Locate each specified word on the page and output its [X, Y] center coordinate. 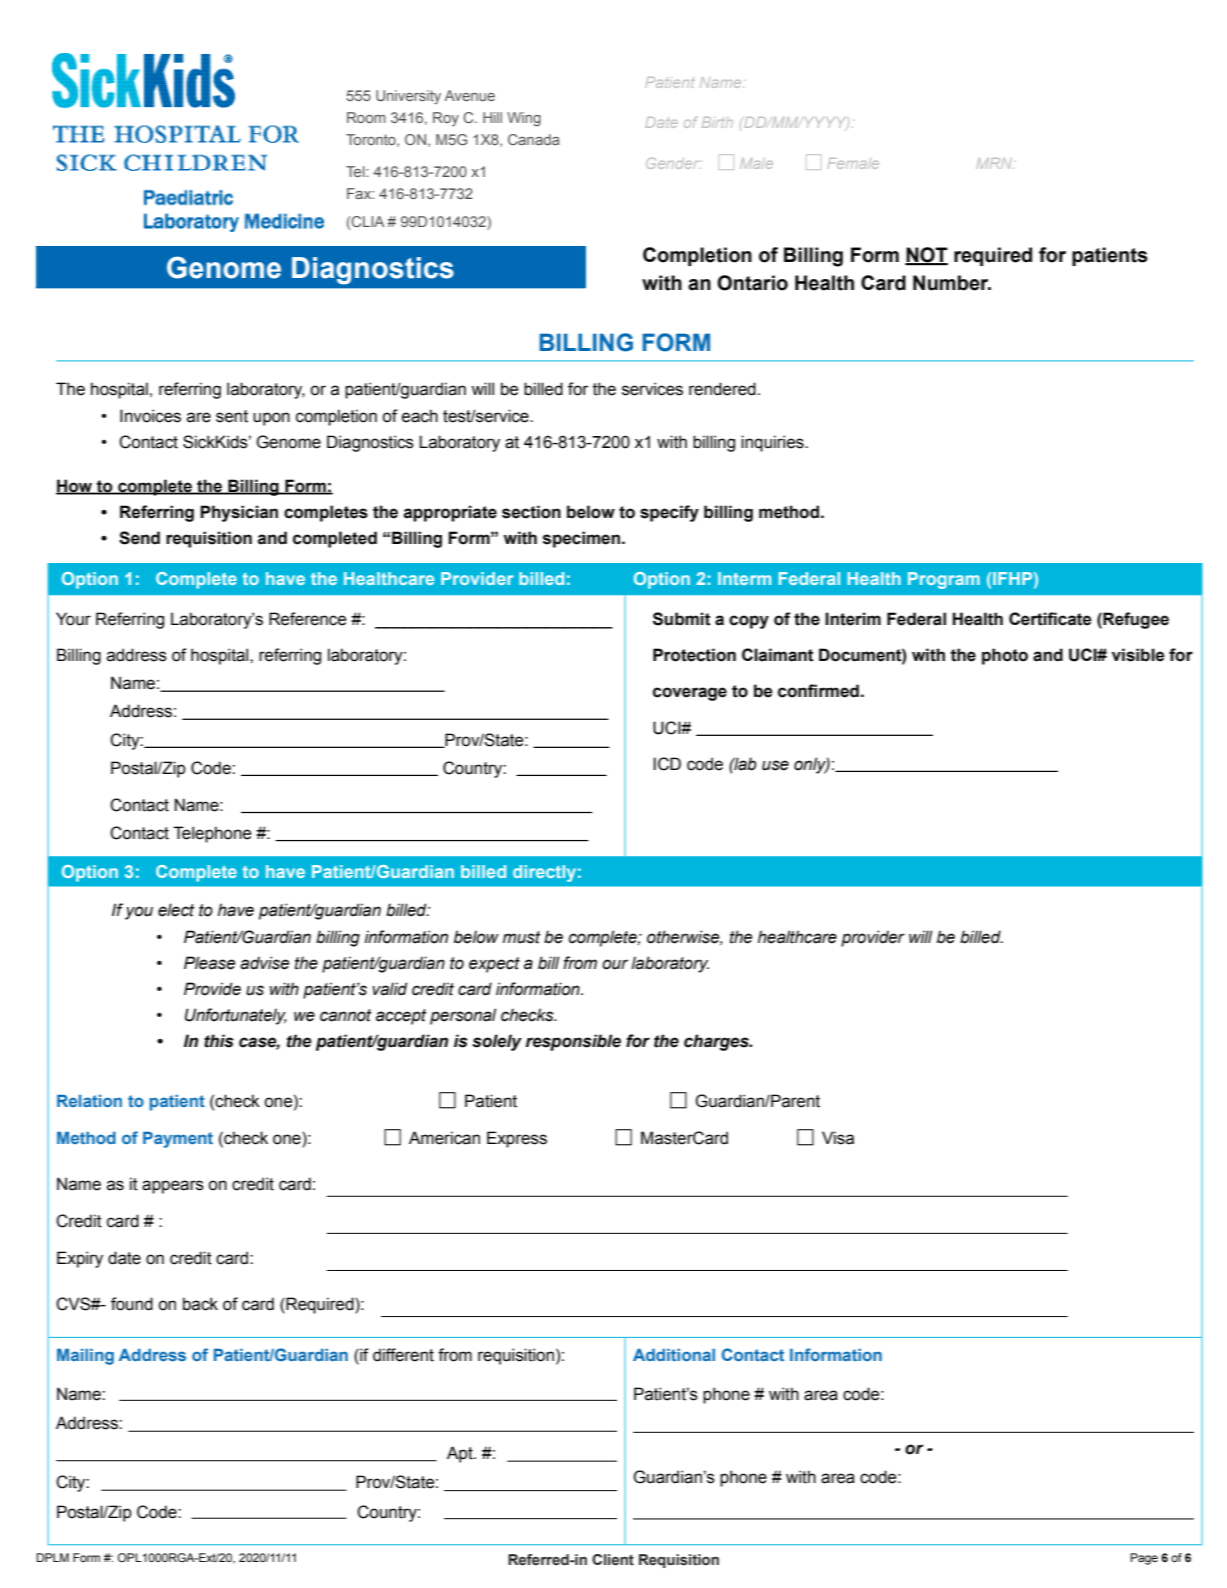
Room [366, 117]
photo [1005, 656]
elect [176, 910]
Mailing [85, 1357]
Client [613, 1560]
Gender [674, 163]
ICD [667, 764]
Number [952, 283]
